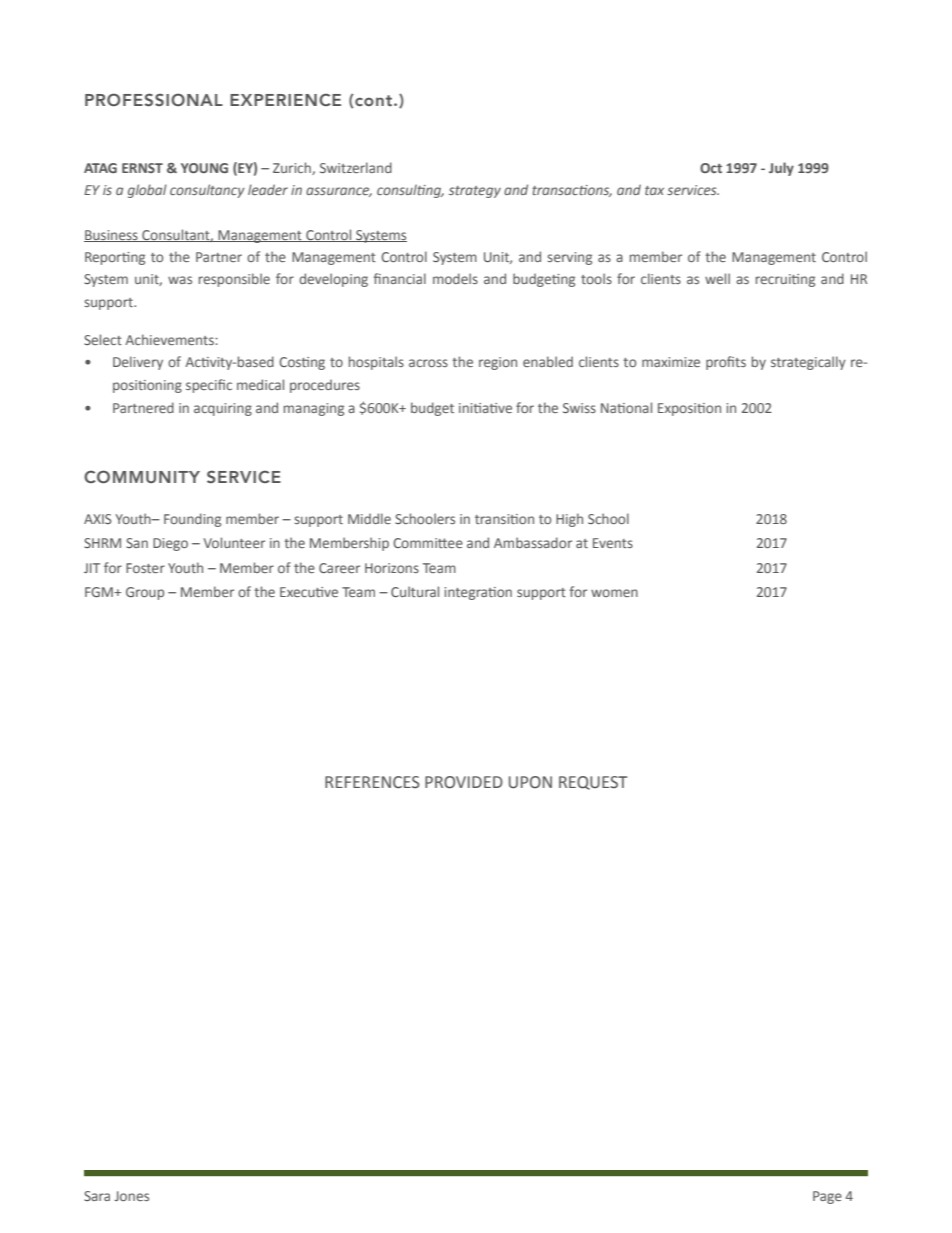  I want to click on Events, so click(613, 543).
